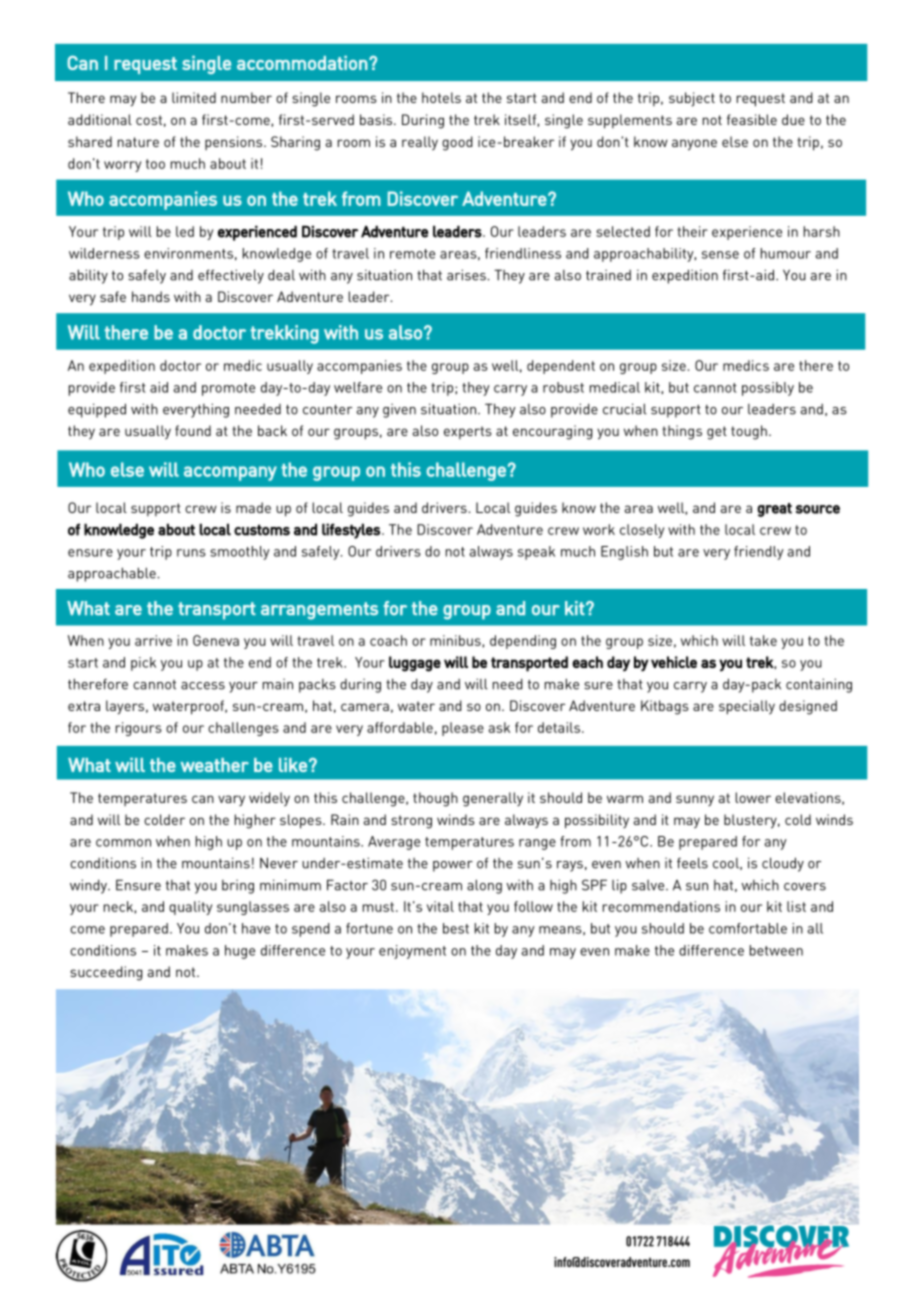  Describe the element at coordinates (720, 255) in the screenshot. I see `sense` at that location.
